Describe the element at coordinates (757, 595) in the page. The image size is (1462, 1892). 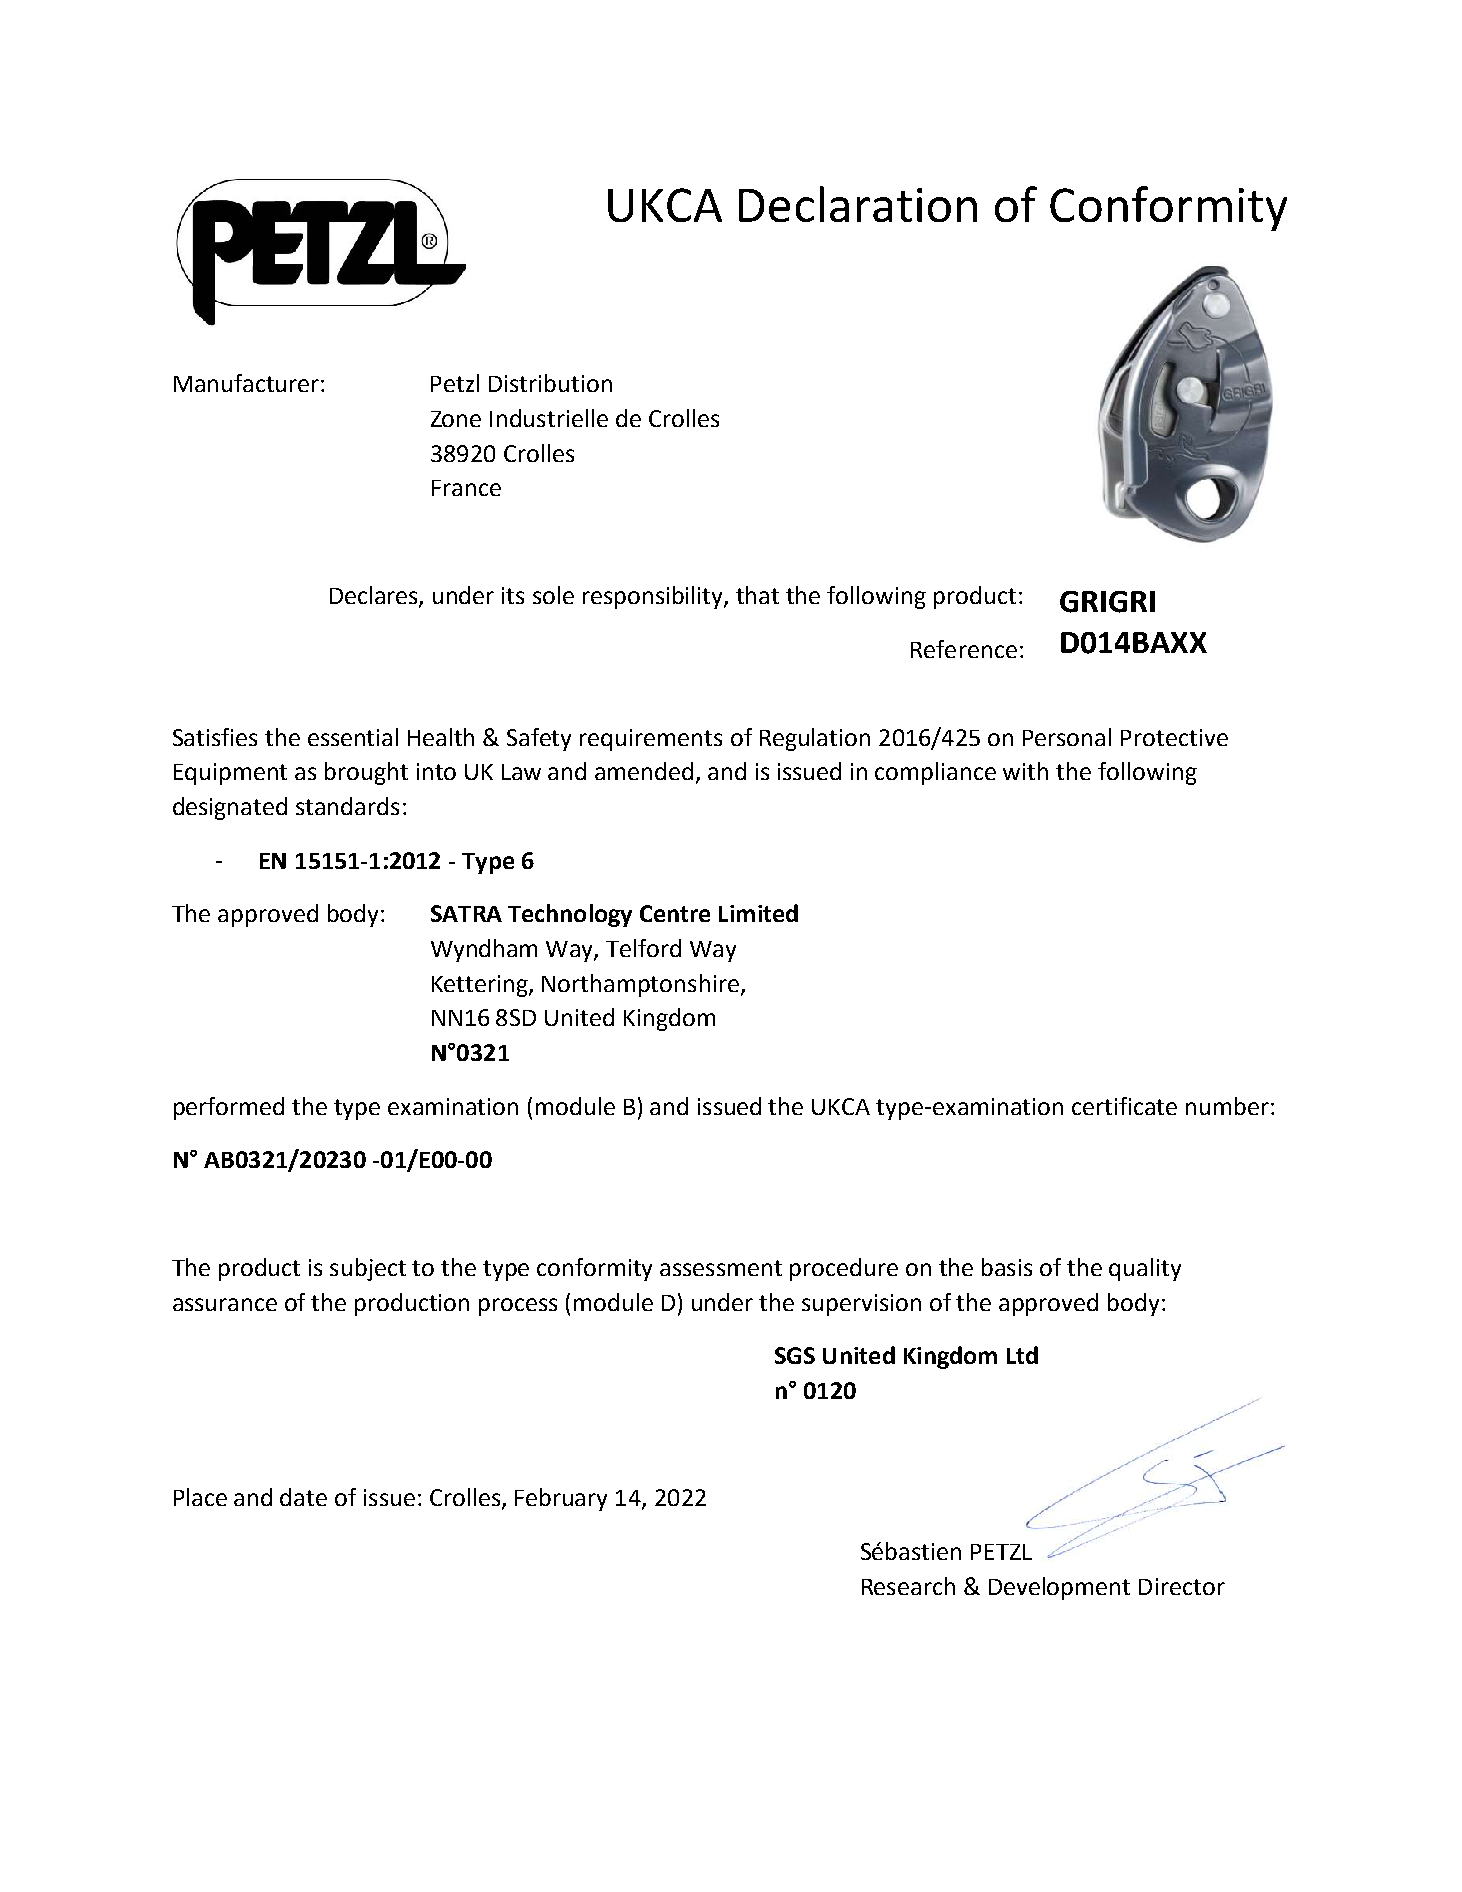
I see `that` at that location.
